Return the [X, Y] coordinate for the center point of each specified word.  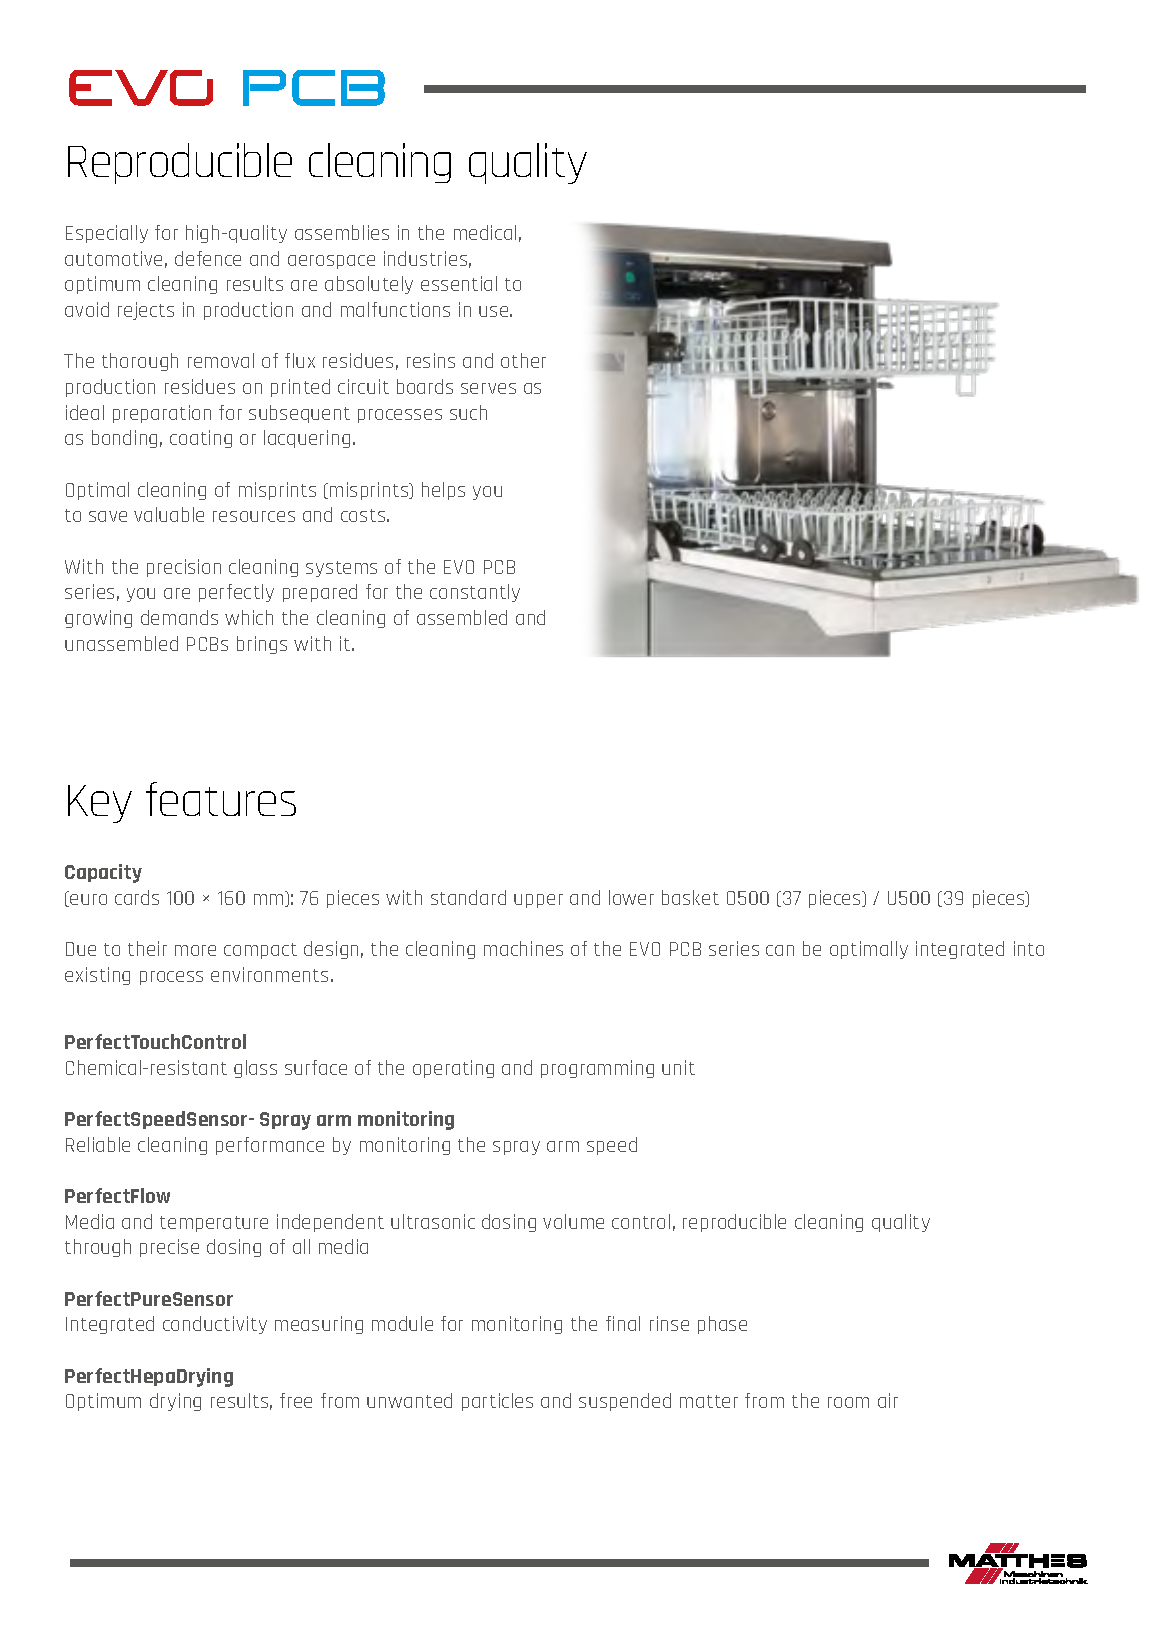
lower [631, 897]
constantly [475, 593]
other [523, 360]
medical [485, 232]
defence [208, 258]
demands [179, 617]
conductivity [215, 1325]
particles [497, 1402]
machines [523, 948]
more [195, 950]
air [888, 1400]
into [1029, 948]
